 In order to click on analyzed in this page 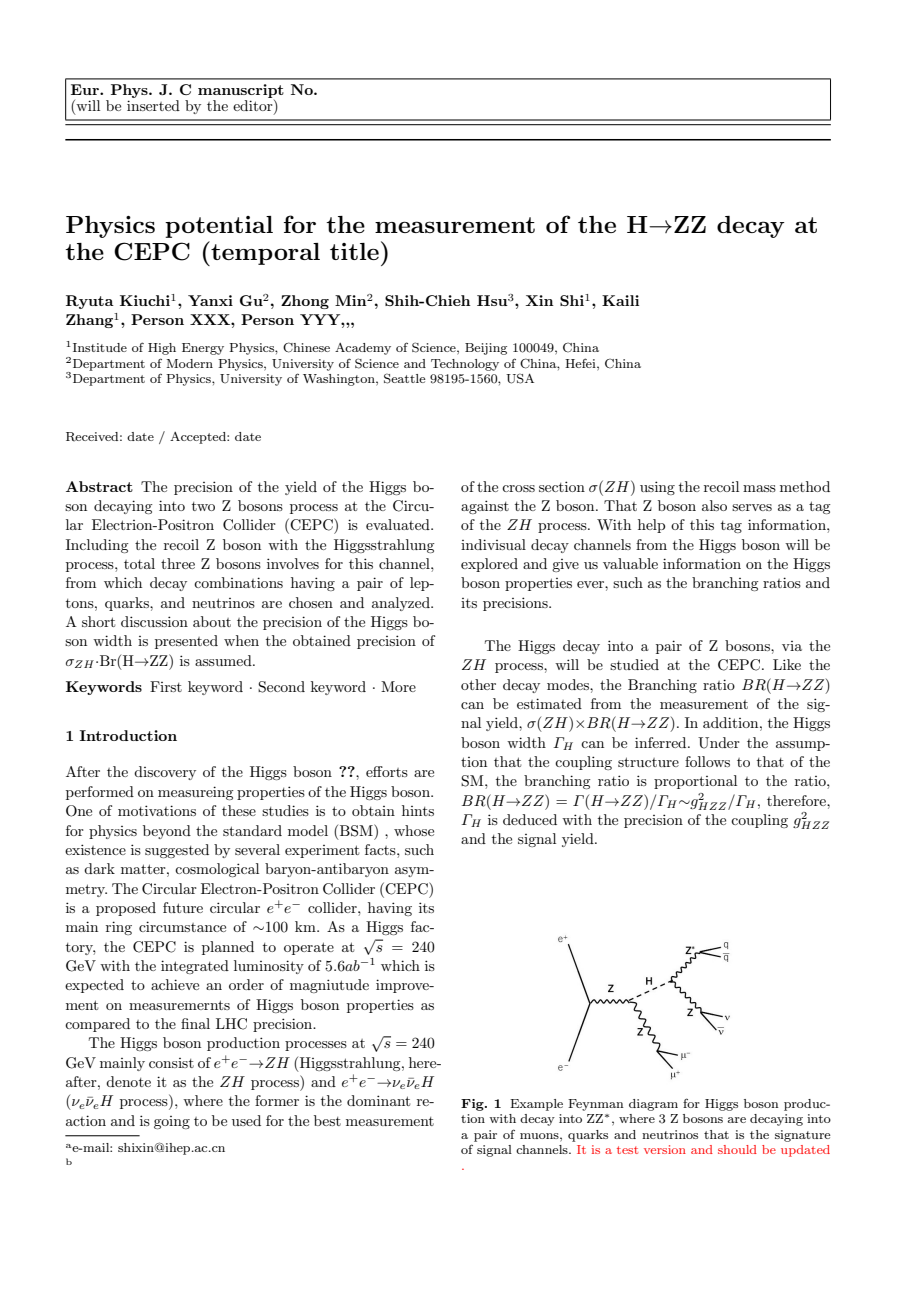, I will do `click(402, 604)`.
